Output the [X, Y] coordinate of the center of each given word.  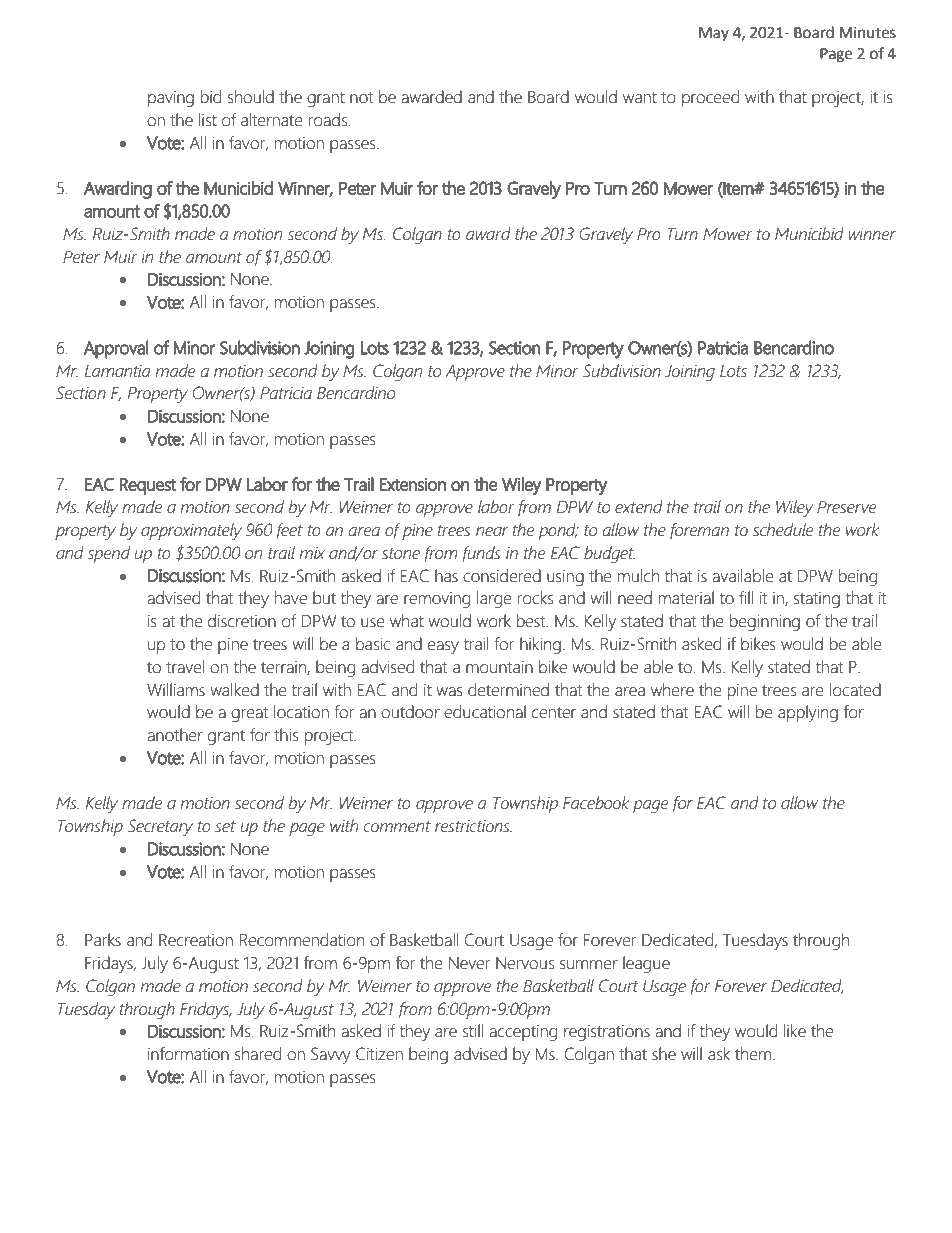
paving [171, 99]
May [714, 34]
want [640, 98]
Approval [116, 349]
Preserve [846, 507]
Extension [413, 484]
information [188, 1054]
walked [234, 690]
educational [485, 712]
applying [808, 713]
